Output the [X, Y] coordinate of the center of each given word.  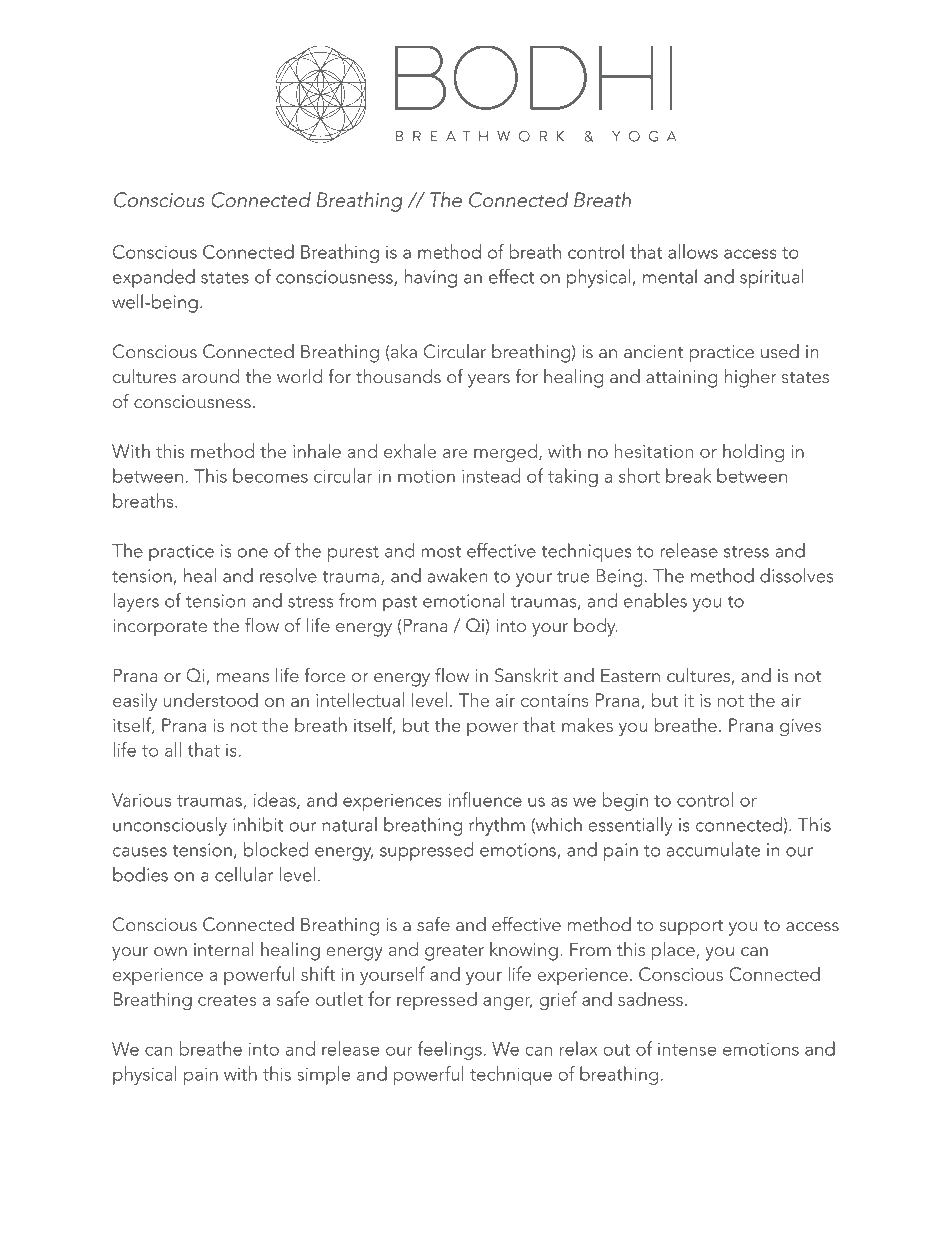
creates [227, 1000]
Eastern [630, 675]
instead [491, 475]
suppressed [426, 851]
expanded [154, 278]
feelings [450, 1050]
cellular [244, 874]
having [430, 278]
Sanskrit [526, 675]
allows [693, 251]
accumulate [713, 849]
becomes [270, 475]
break [688, 475]
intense [687, 1049]
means [243, 677]
